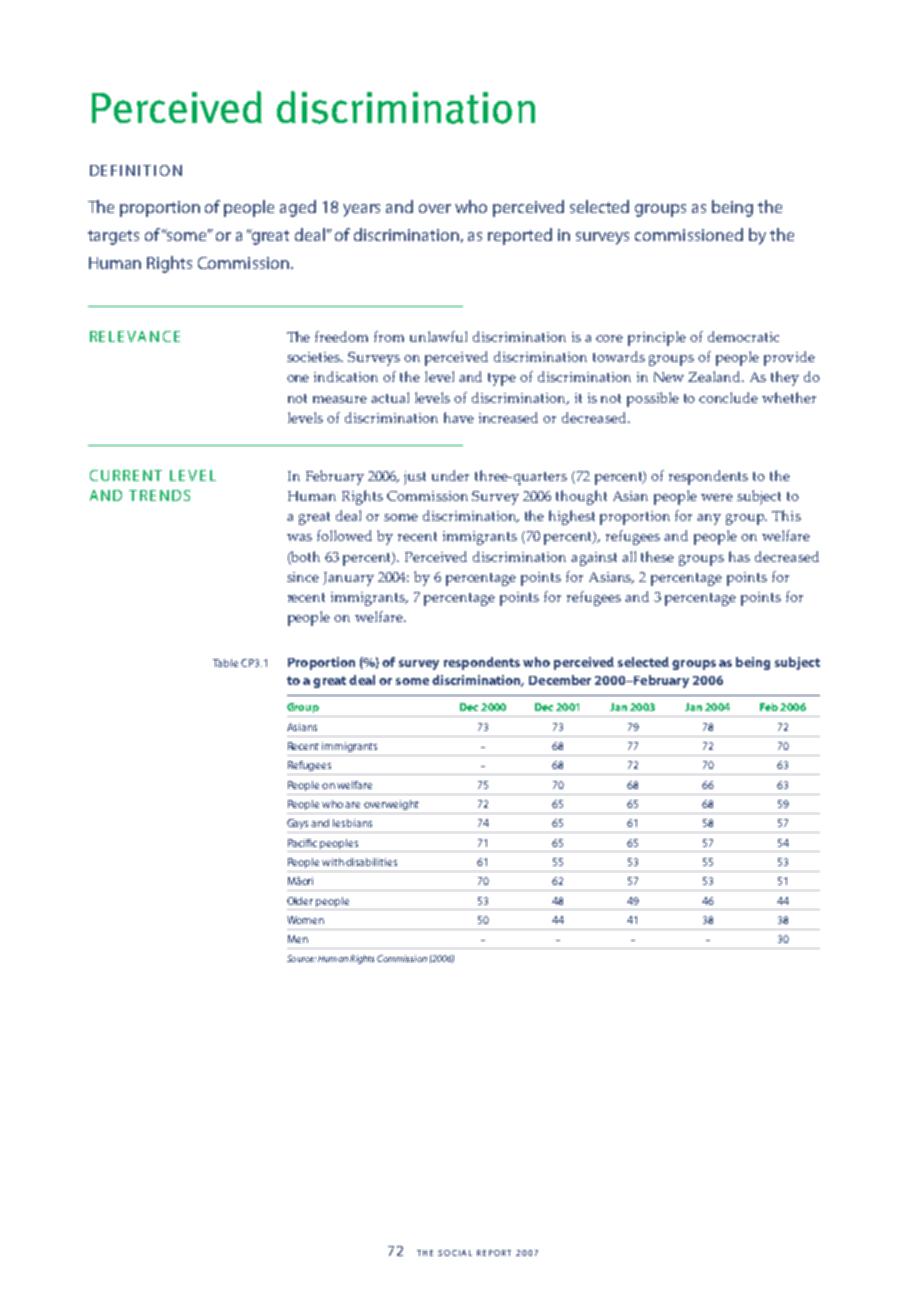  Describe the element at coordinates (743, 336) in the screenshot. I see `democratic` at that location.
